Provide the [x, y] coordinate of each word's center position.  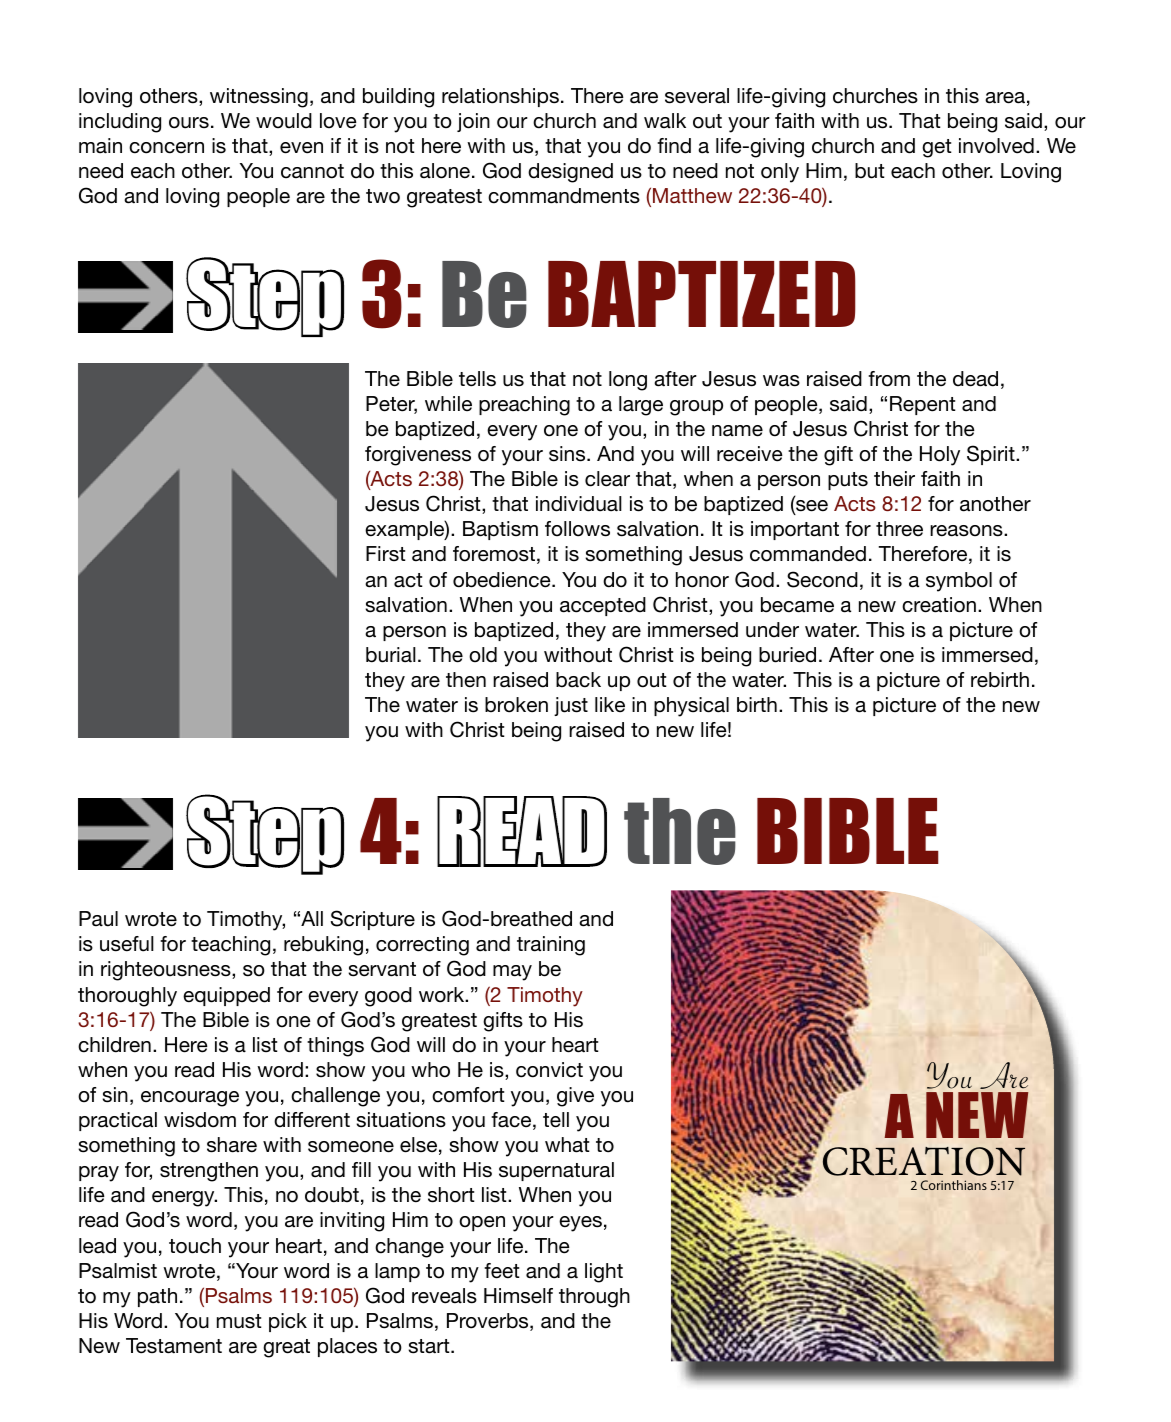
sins [568, 454]
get [937, 148]
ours [189, 123]
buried [787, 655]
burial [391, 655]
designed [570, 173]
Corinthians [954, 1185]
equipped [226, 996]
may [512, 973]
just [571, 706]
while [448, 403]
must [239, 1321]
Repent [923, 405]
